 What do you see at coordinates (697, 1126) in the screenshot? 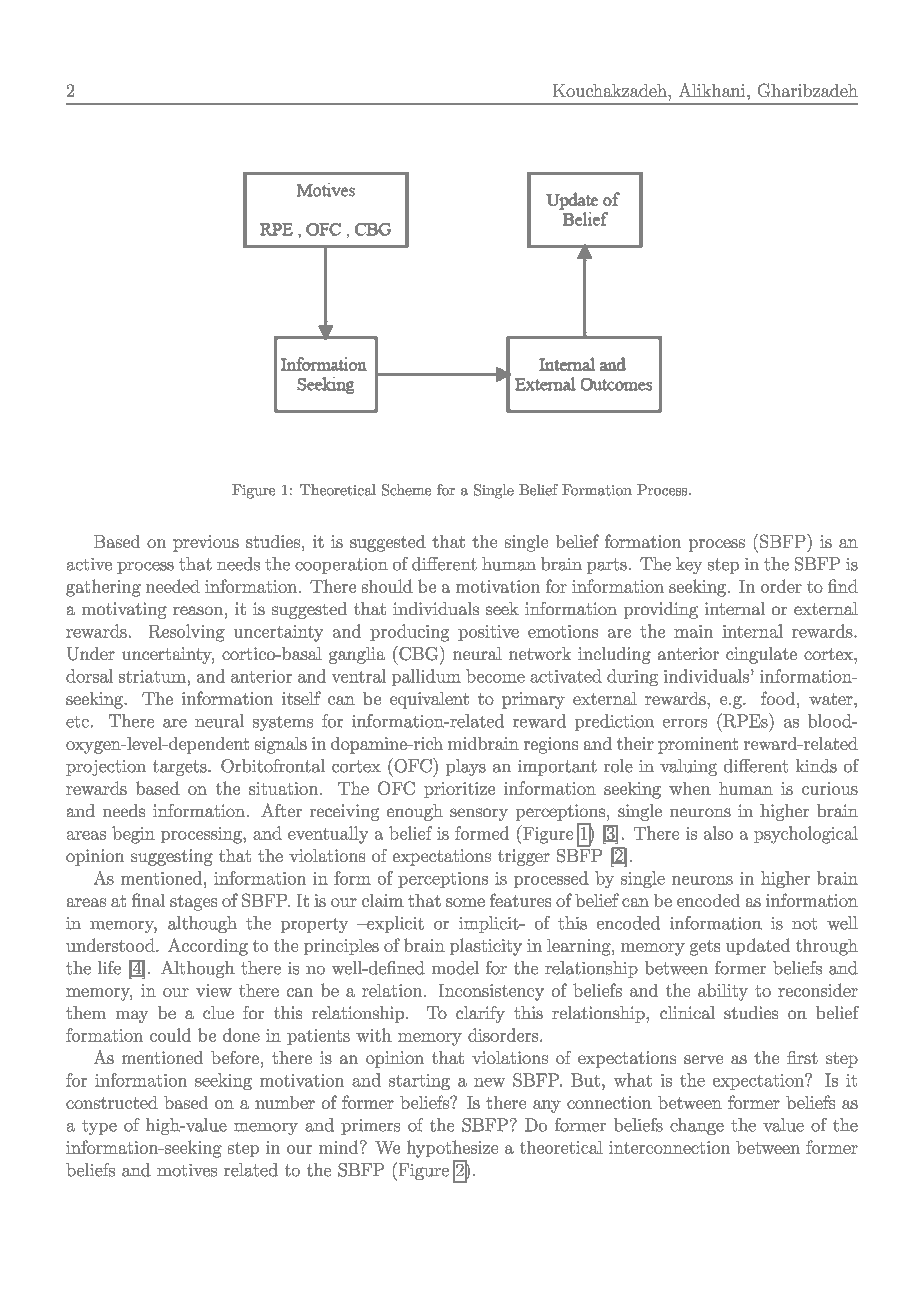
I see `change` at bounding box center [697, 1126].
